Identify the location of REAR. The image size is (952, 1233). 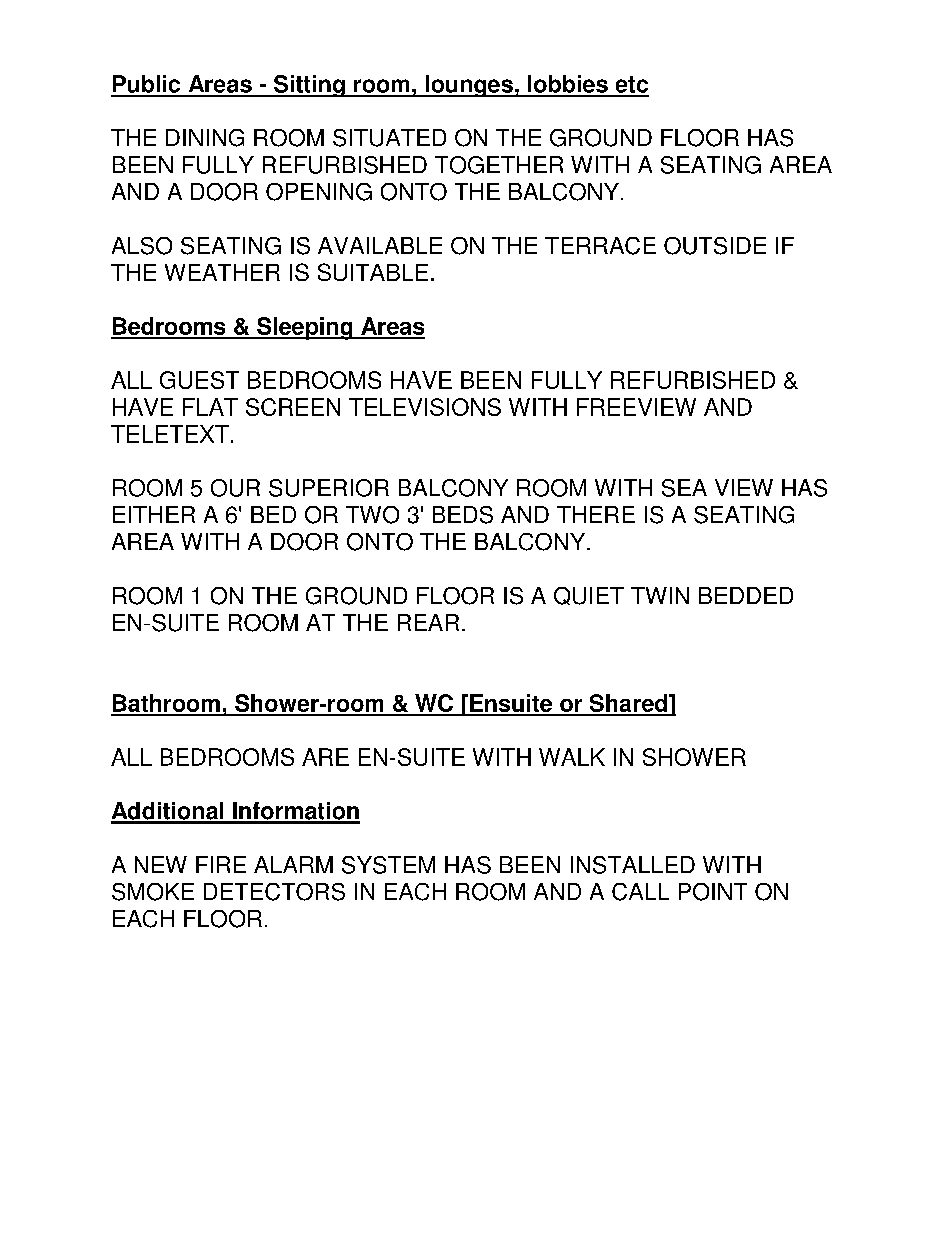
(428, 622).
